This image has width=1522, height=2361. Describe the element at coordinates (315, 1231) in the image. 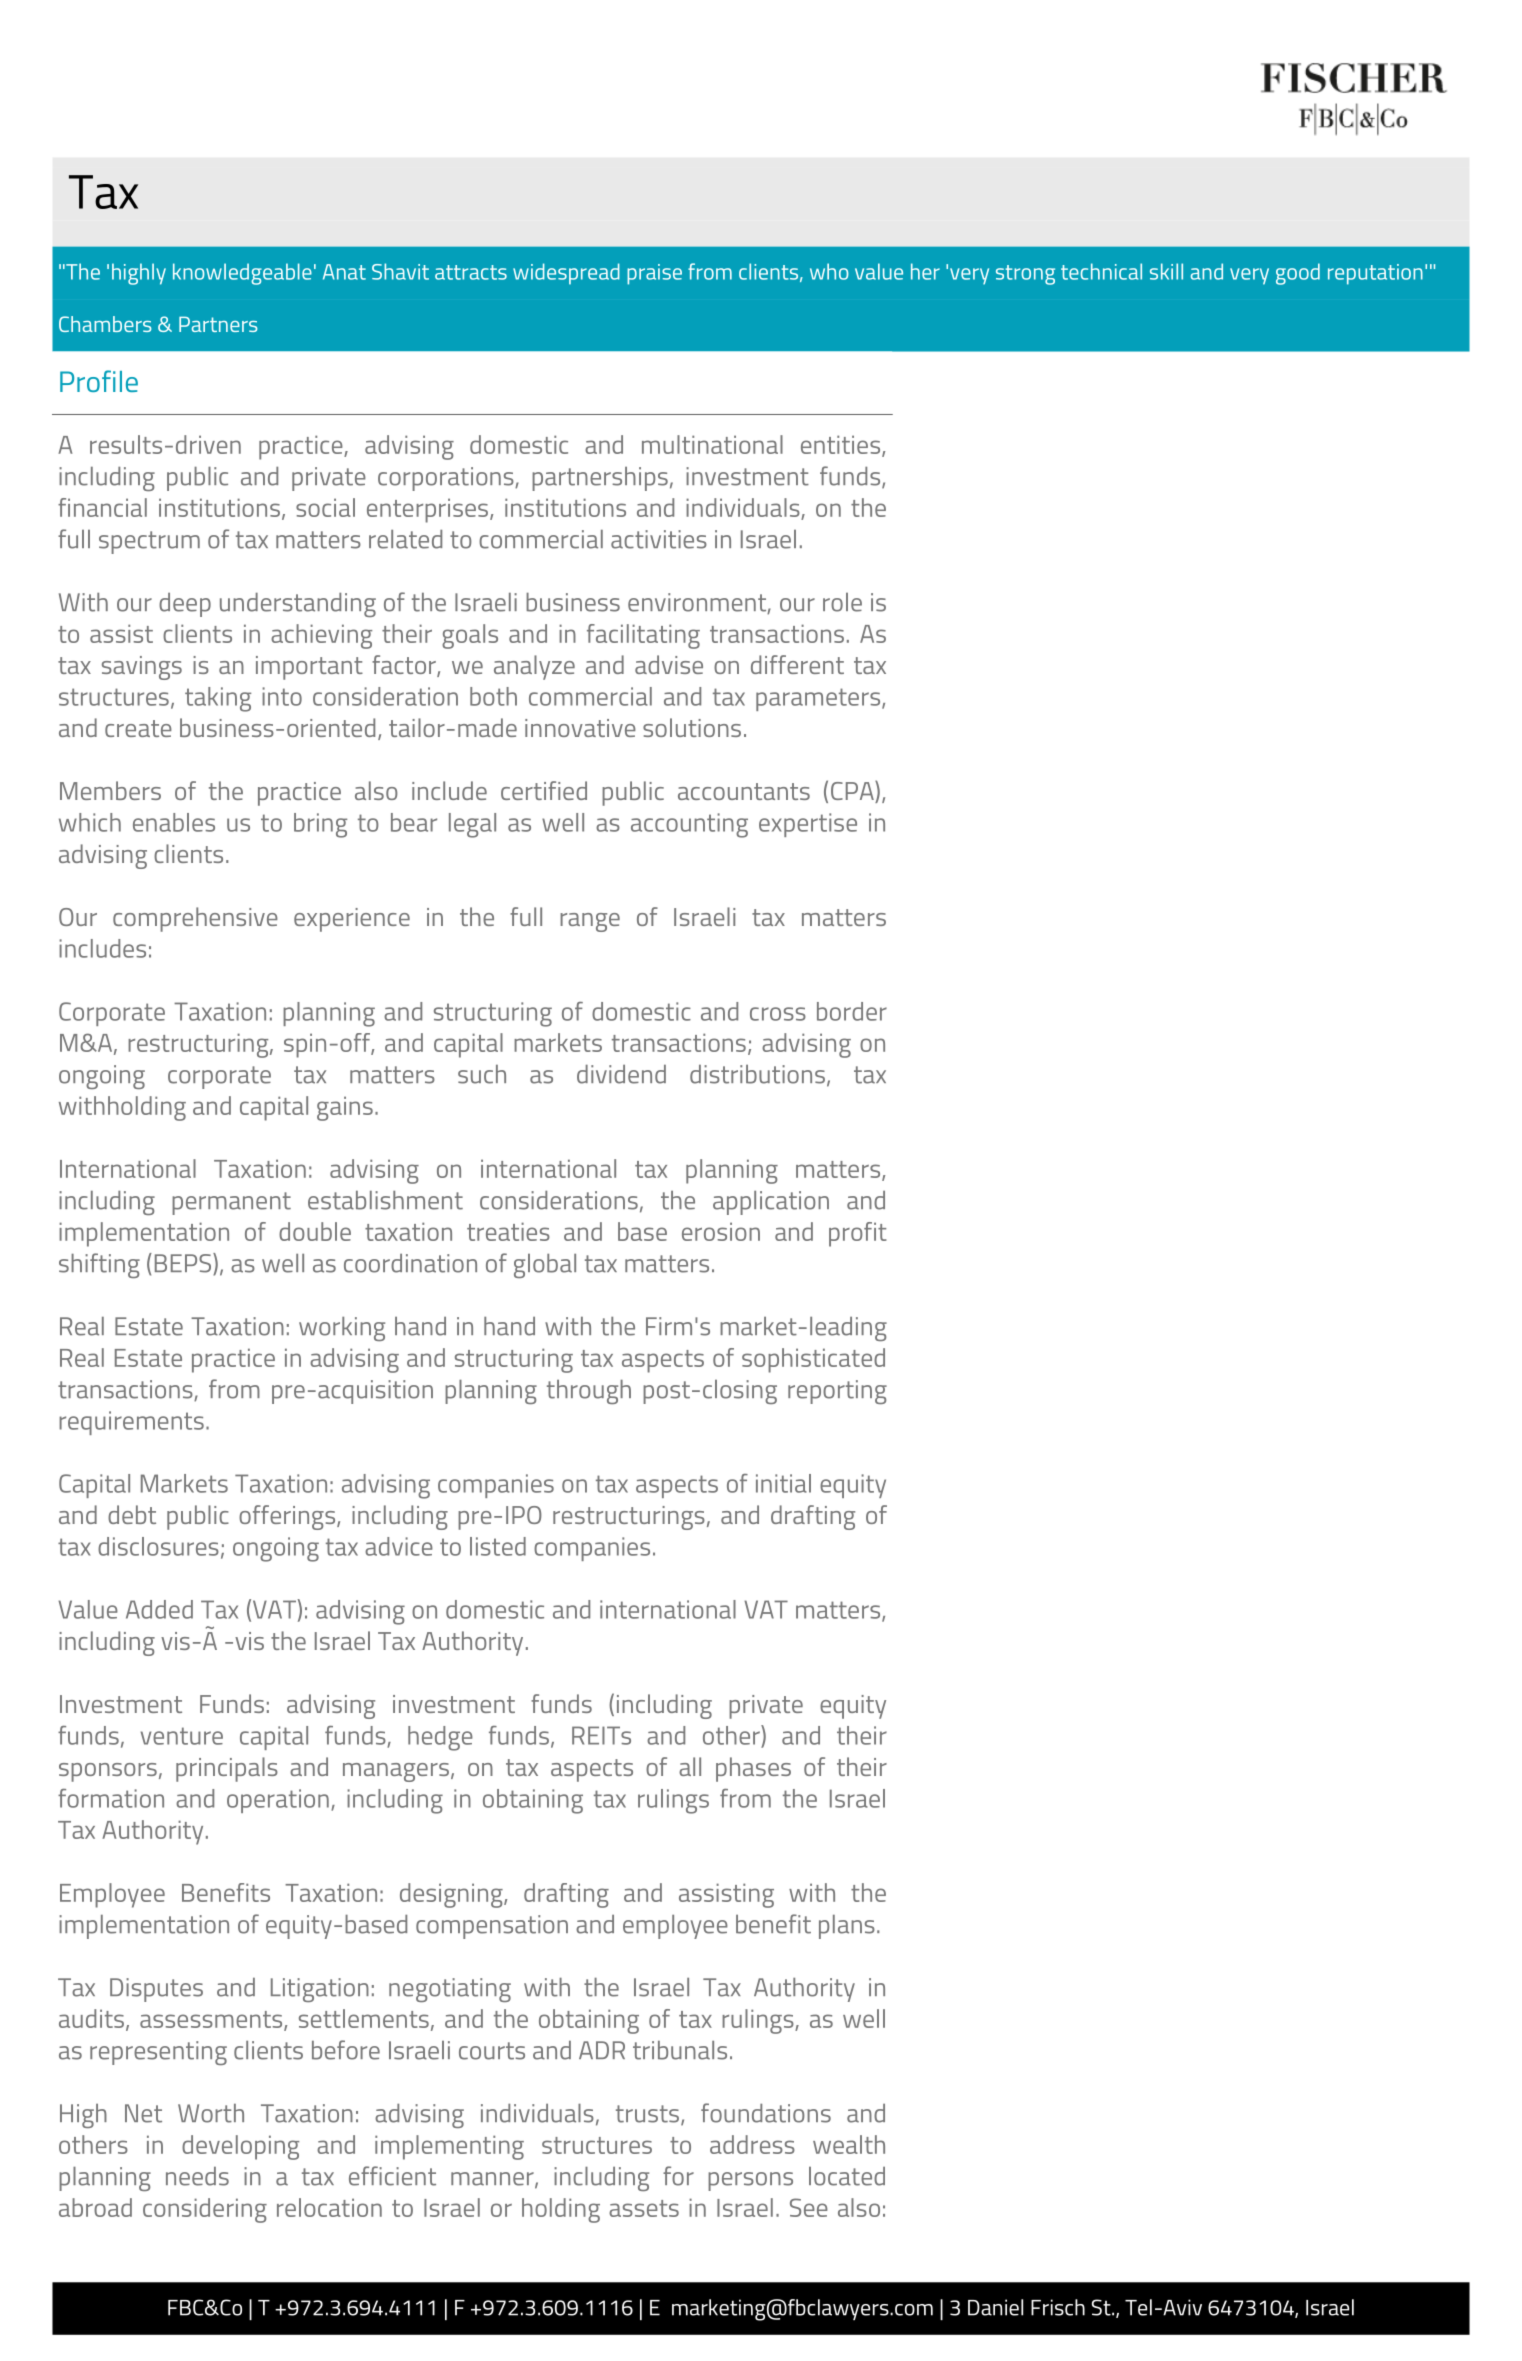

I see `double` at that location.
